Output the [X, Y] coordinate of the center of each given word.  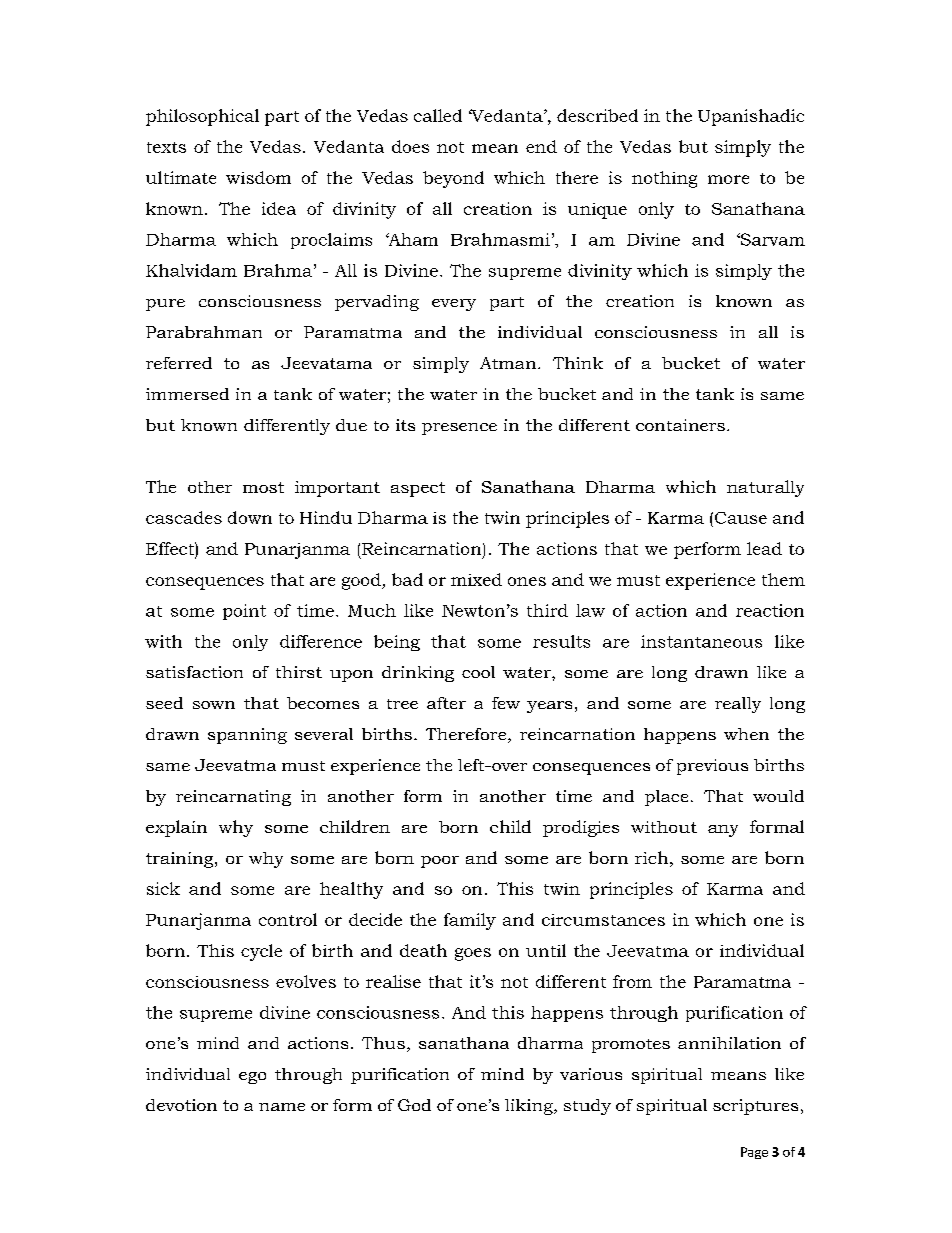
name [282, 1107]
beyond [453, 179]
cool [478, 672]
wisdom [258, 177]
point [244, 612]
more [728, 179]
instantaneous [701, 641]
